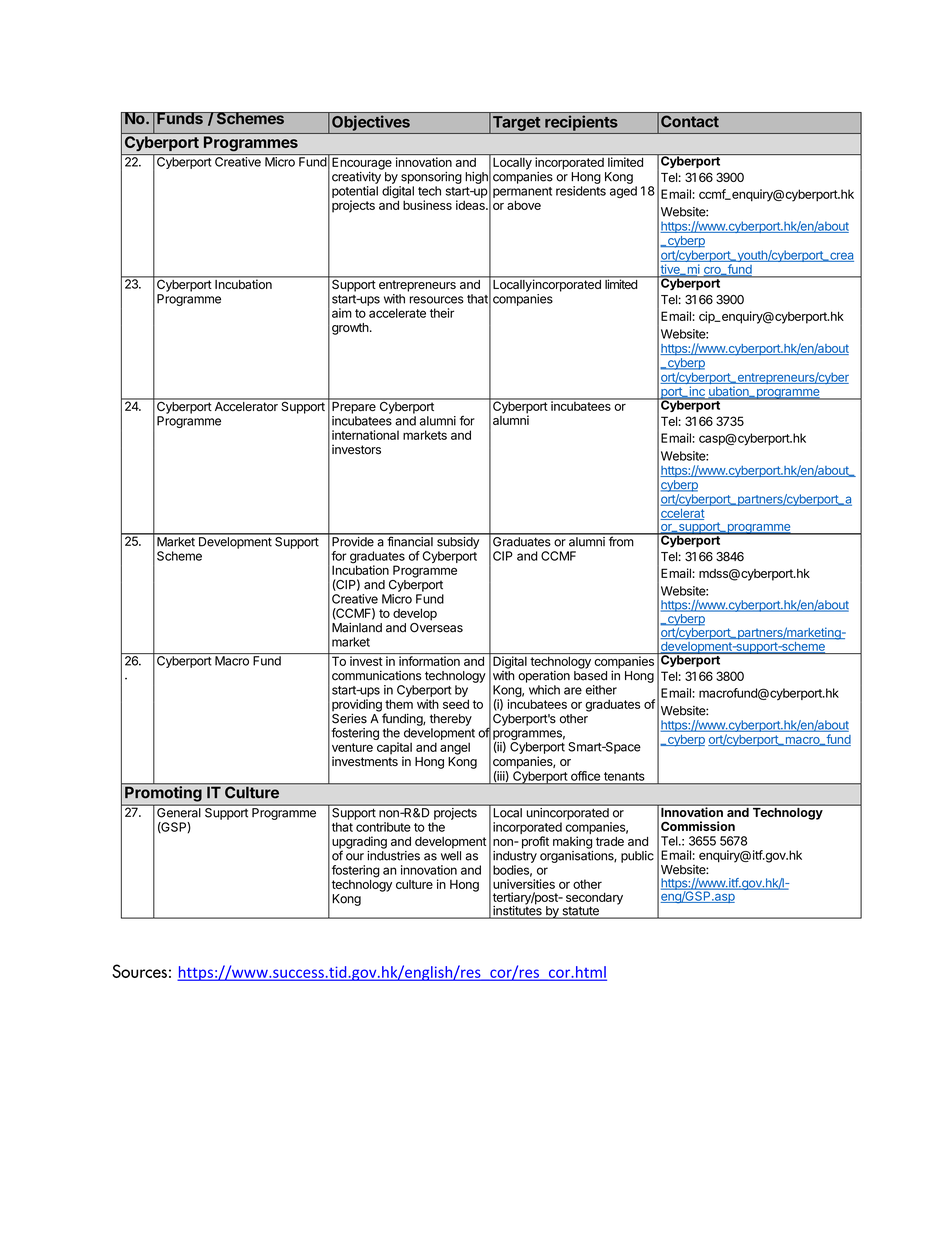  Describe the element at coordinates (393, 856) in the document. I see `industries` at that location.
